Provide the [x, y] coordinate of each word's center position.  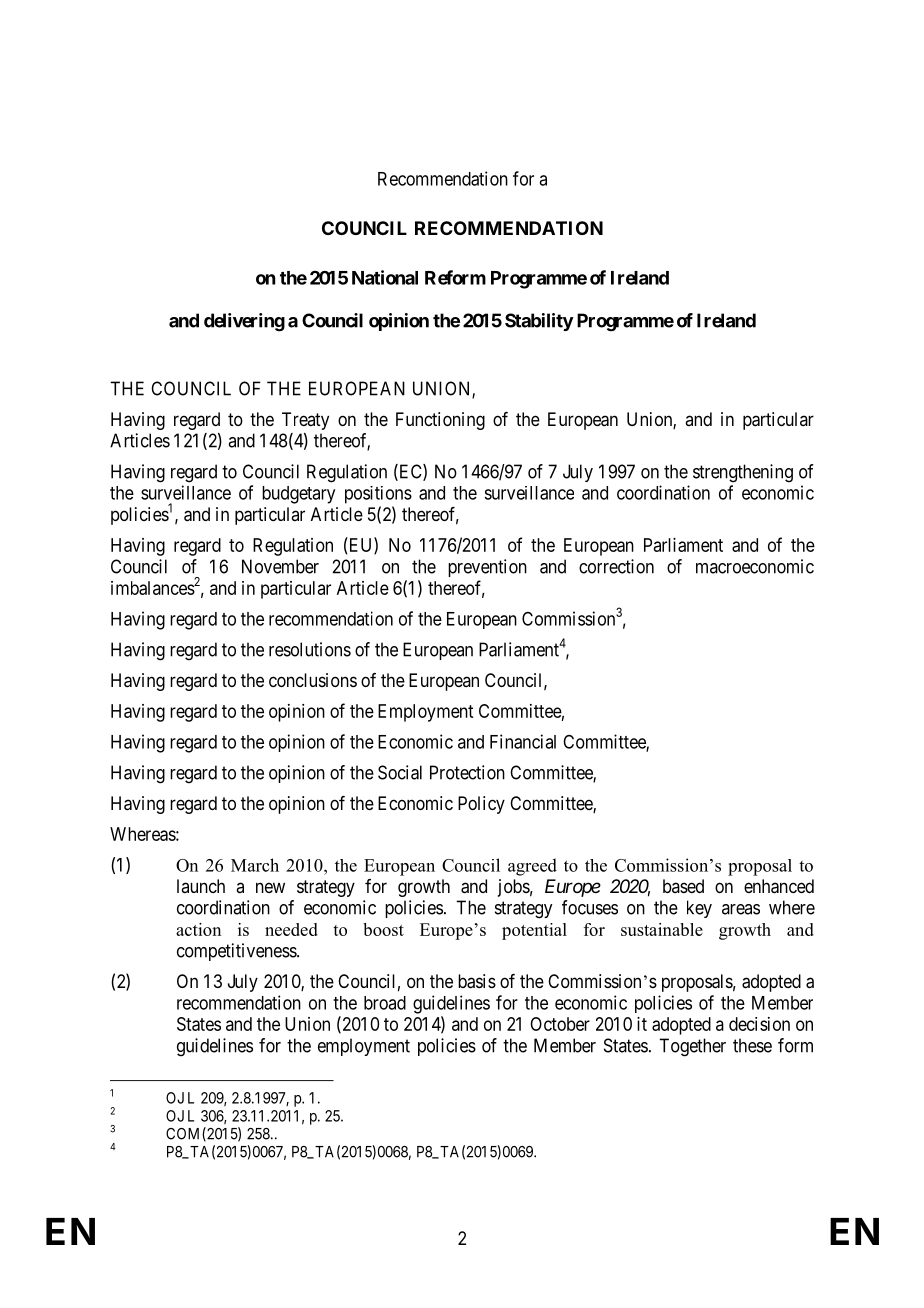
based [683, 886]
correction [616, 566]
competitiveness [237, 952]
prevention [487, 568]
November [280, 566]
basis [477, 981]
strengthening [743, 473]
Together [692, 1047]
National [385, 277]
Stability [539, 322]
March [255, 865]
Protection [467, 772]
